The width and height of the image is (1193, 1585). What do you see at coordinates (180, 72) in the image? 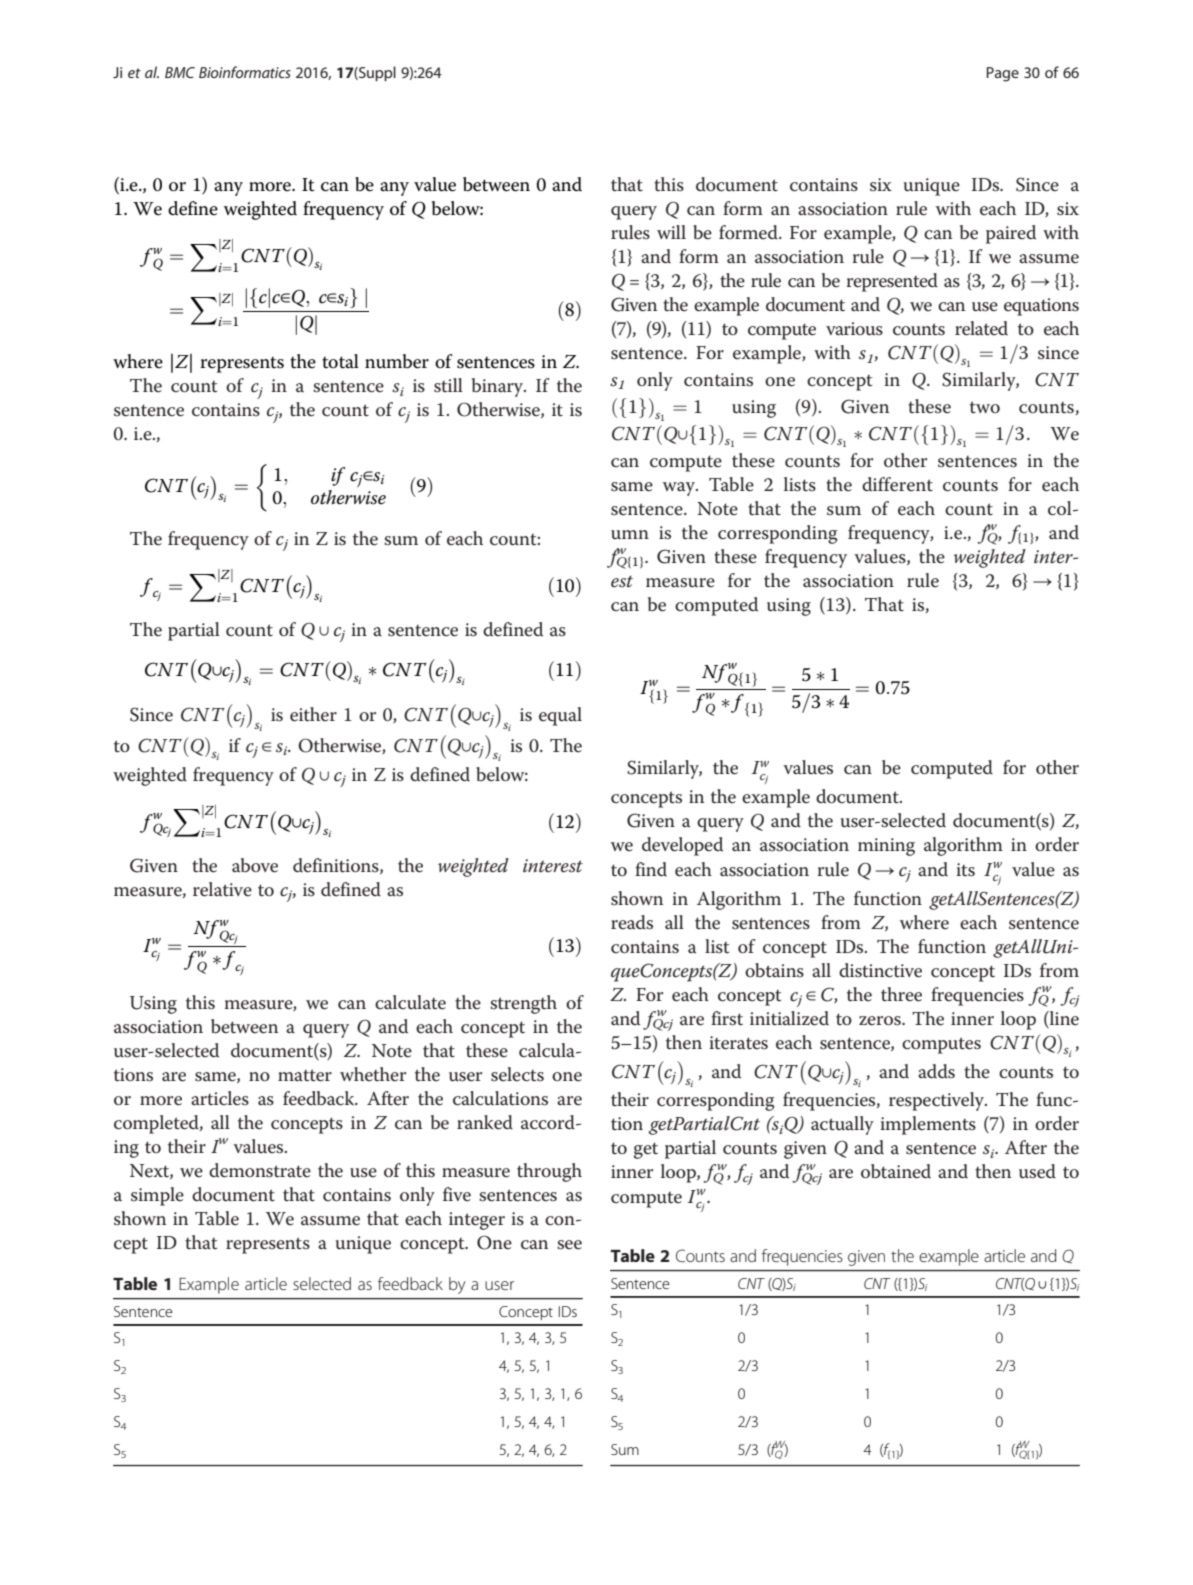
I see `BMC` at bounding box center [180, 72].
